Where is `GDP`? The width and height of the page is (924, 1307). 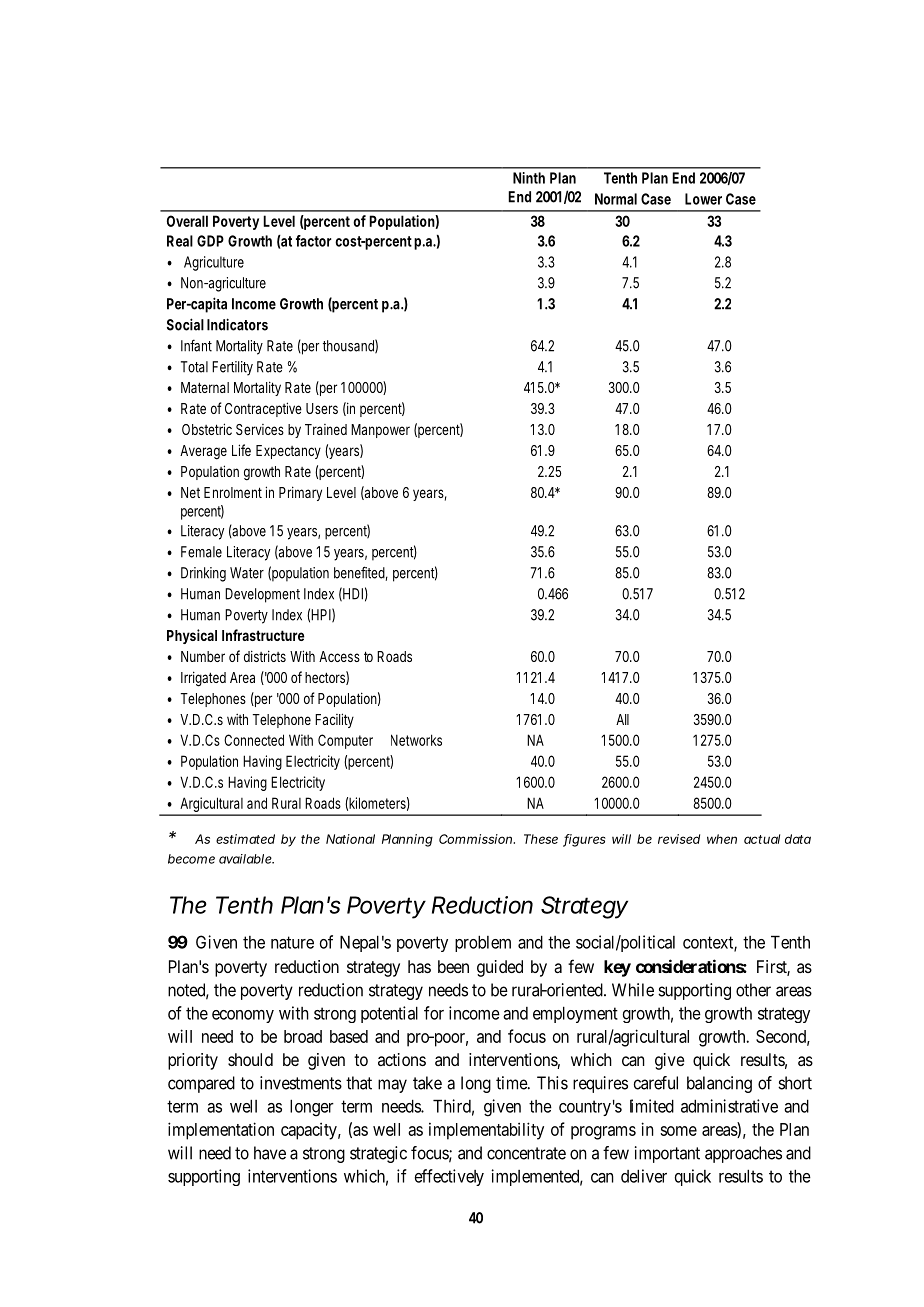
GDP is located at coordinates (210, 241).
